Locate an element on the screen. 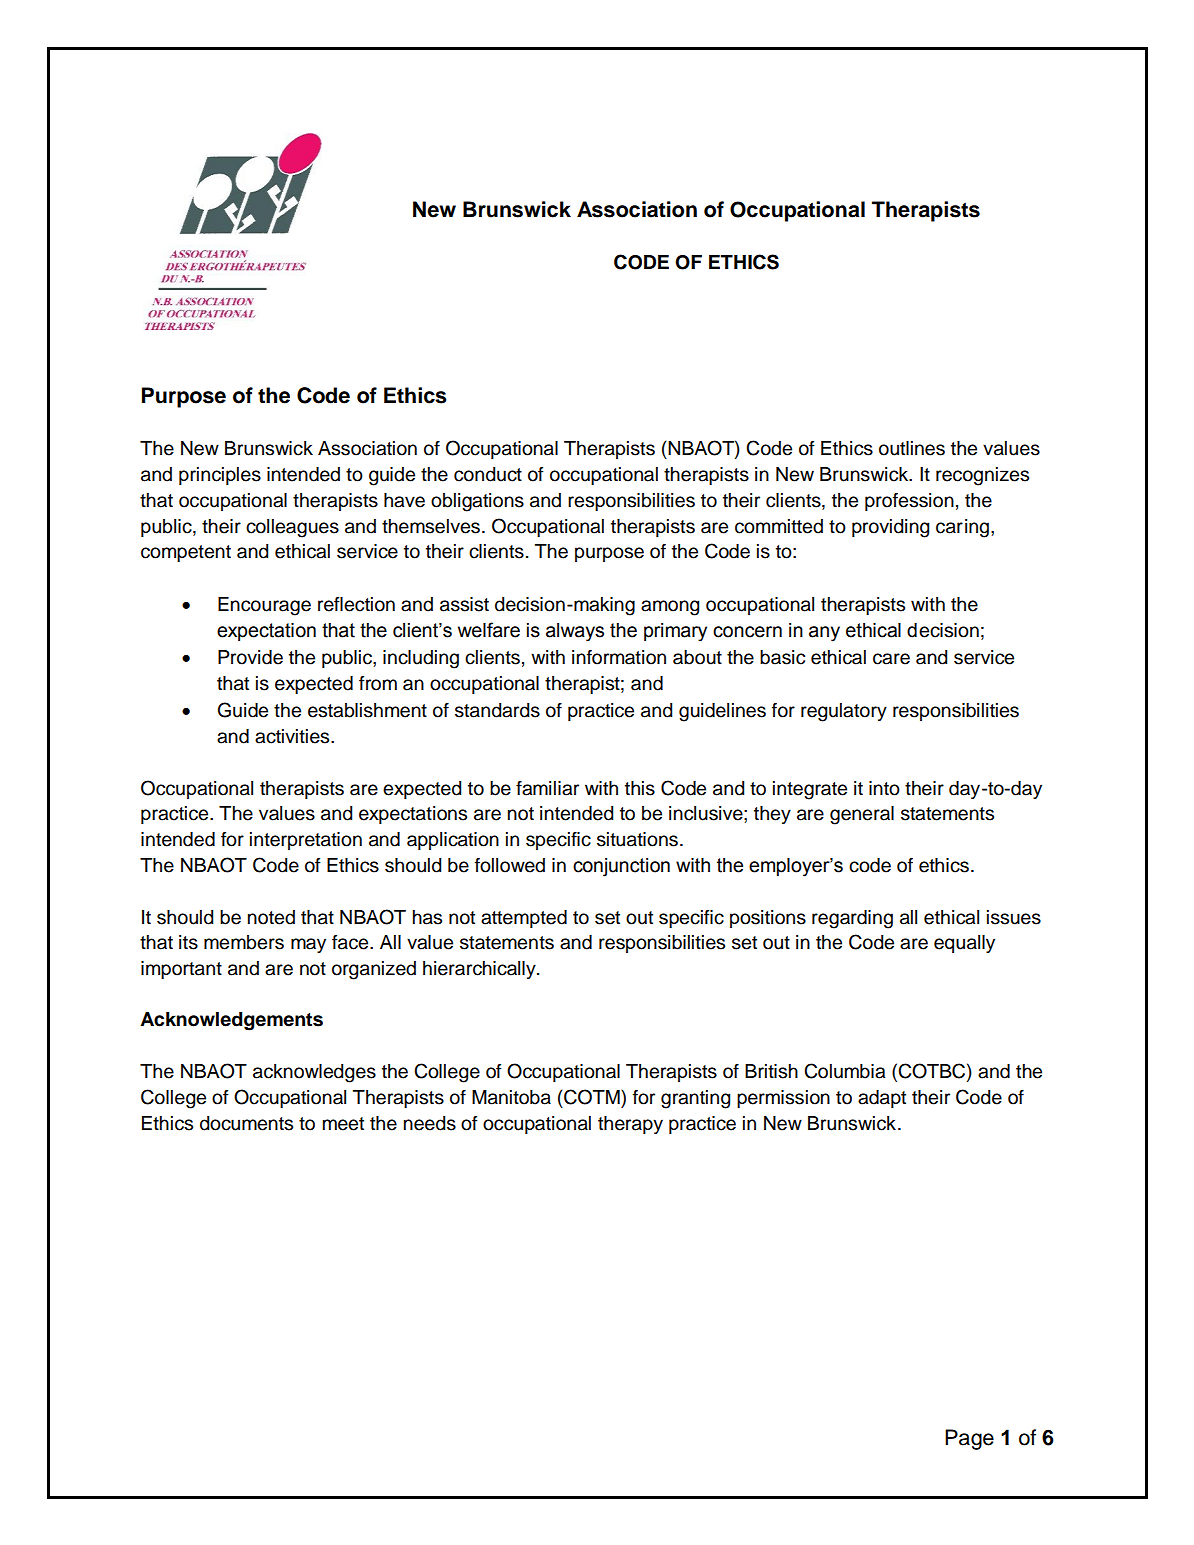  equally is located at coordinates (964, 944).
